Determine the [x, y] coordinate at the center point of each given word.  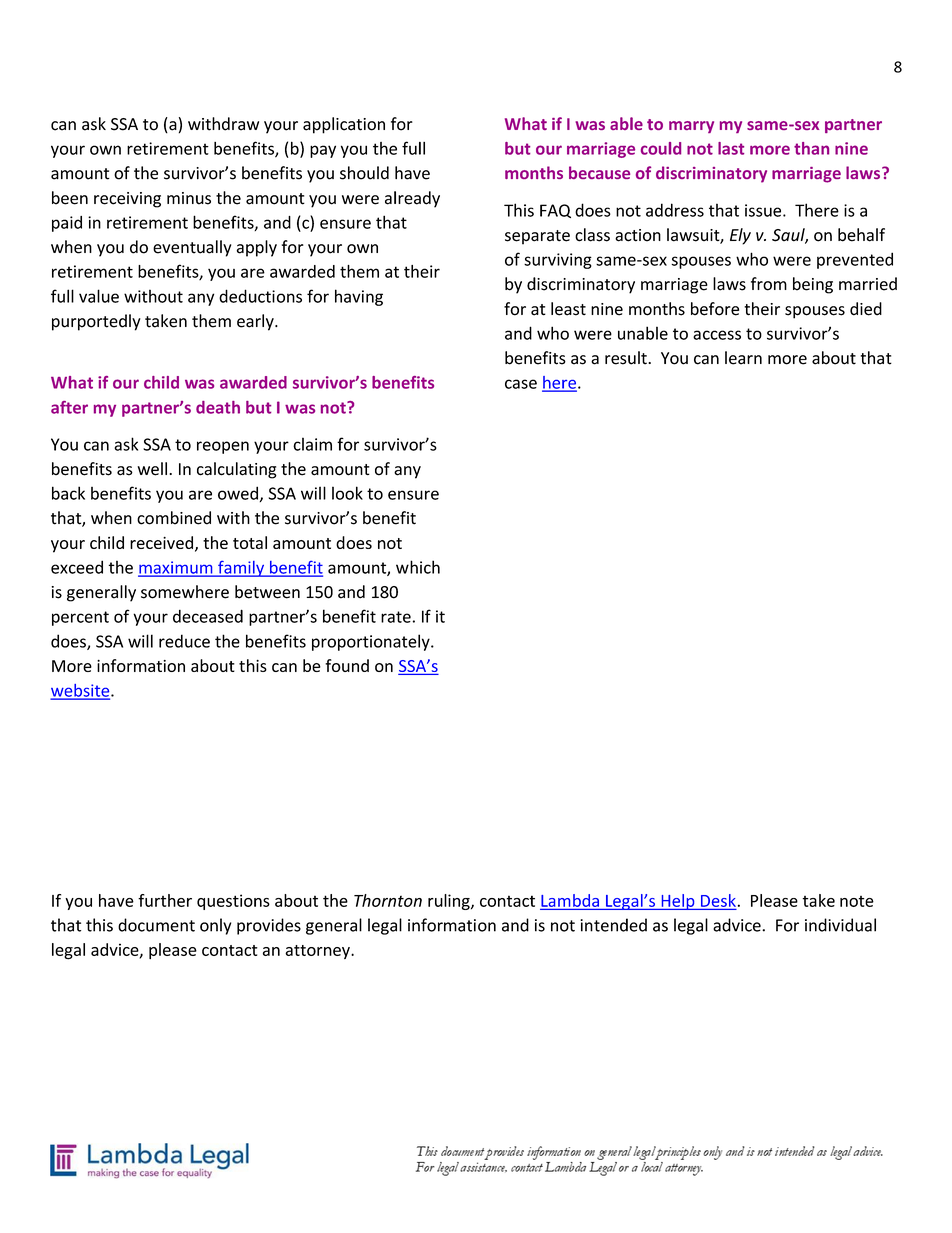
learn [743, 358]
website [81, 691]
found [347, 665]
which [418, 567]
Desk [718, 901]
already [412, 199]
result [627, 358]
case [521, 384]
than [811, 148]
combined [174, 518]
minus [189, 198]
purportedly [96, 322]
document [156, 925]
